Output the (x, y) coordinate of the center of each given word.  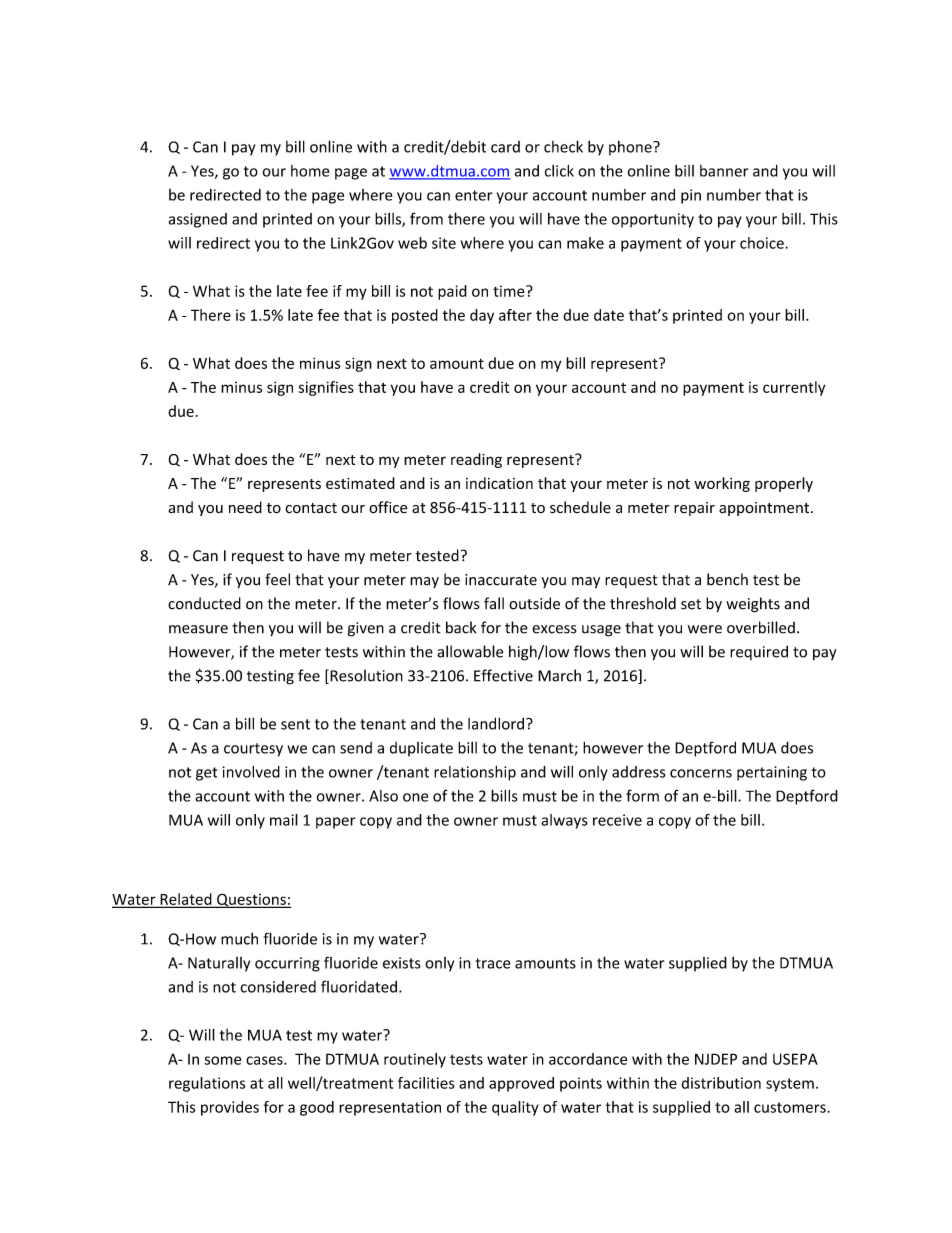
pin (691, 196)
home (310, 171)
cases (265, 1060)
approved (521, 1084)
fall (494, 603)
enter (473, 195)
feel (277, 579)
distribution (721, 1083)
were (705, 629)
